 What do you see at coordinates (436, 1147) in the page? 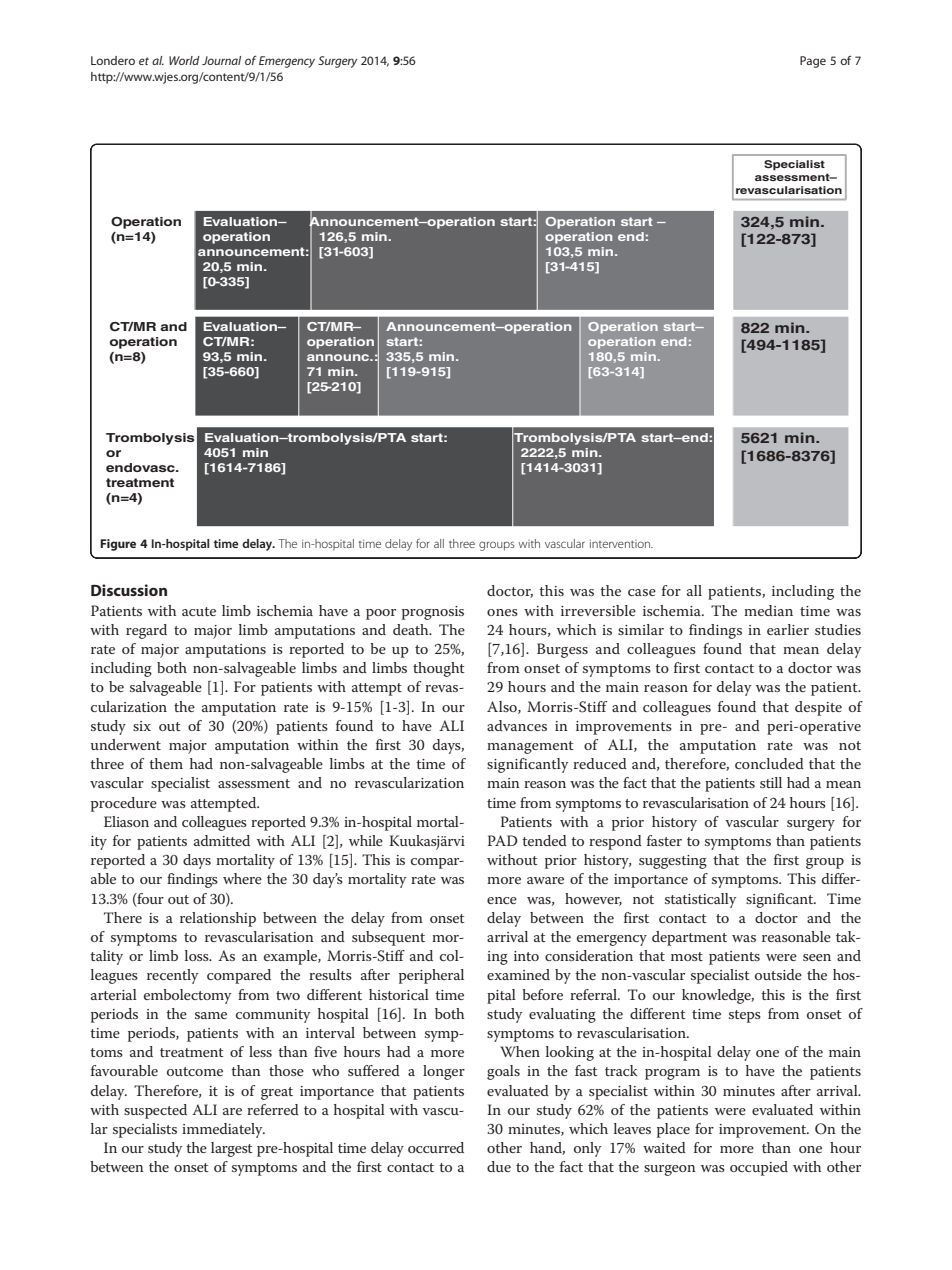
I see `occurred` at bounding box center [436, 1147].
